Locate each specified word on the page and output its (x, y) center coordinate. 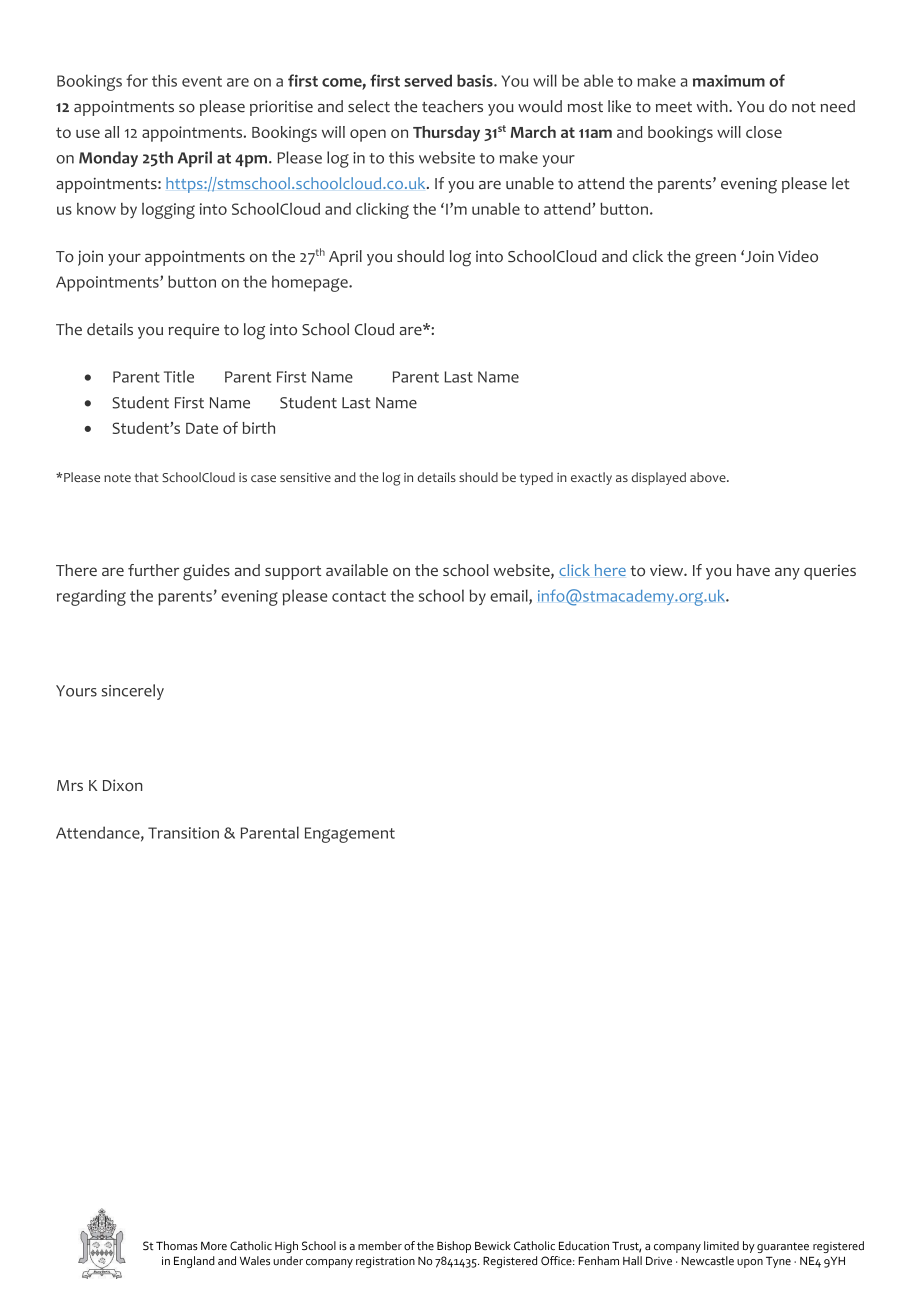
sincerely (132, 692)
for (137, 80)
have (753, 570)
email (510, 596)
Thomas (177, 1245)
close (764, 132)
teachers (452, 106)
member (380, 1245)
